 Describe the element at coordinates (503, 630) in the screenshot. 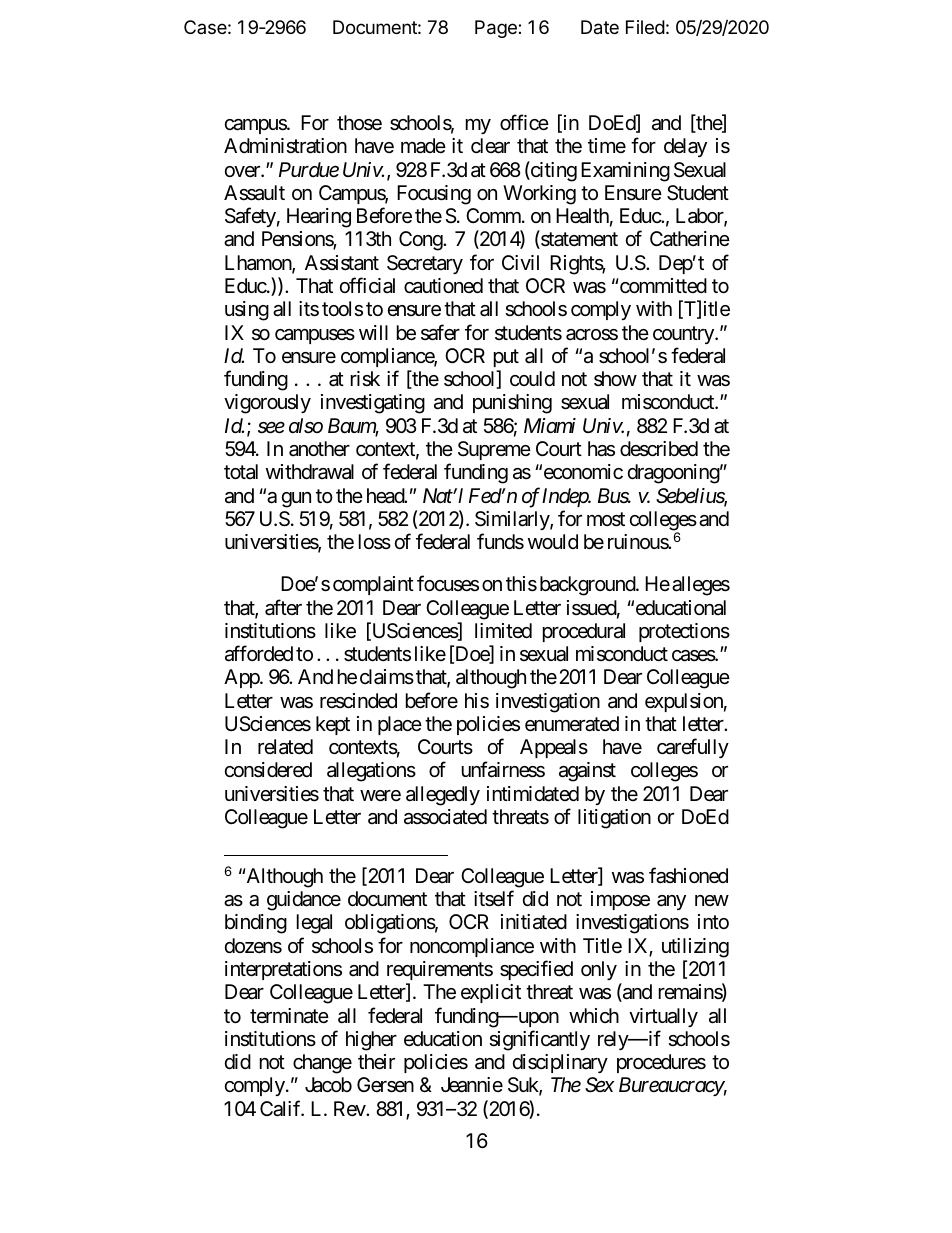

I see `limited` at that location.
